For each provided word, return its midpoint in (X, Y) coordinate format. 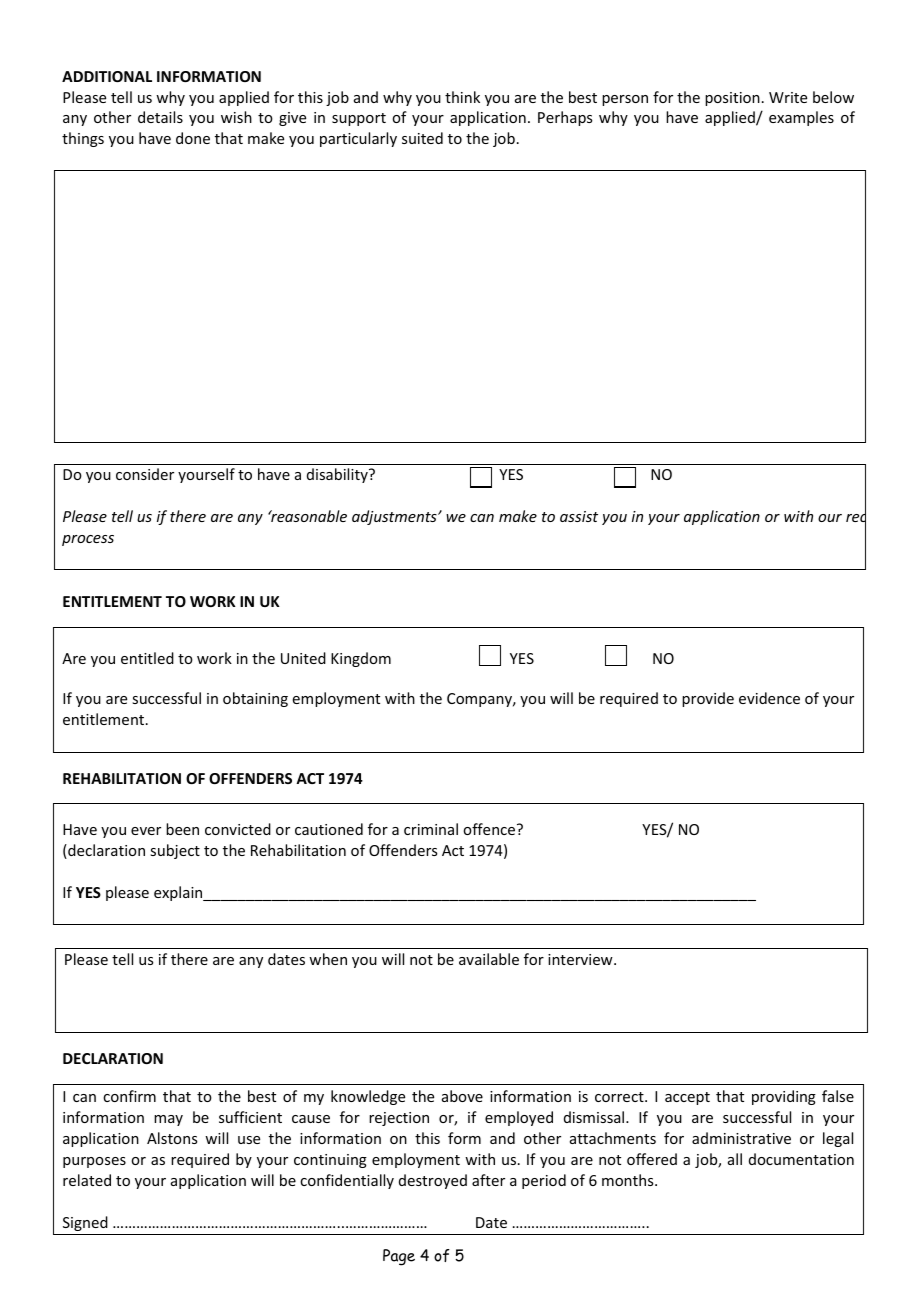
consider (145, 474)
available (489, 959)
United (303, 658)
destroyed (433, 1181)
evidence (769, 698)
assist (579, 516)
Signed (85, 1223)
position (732, 99)
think (462, 97)
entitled (147, 658)
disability (338, 475)
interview (581, 959)
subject (175, 851)
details (160, 117)
